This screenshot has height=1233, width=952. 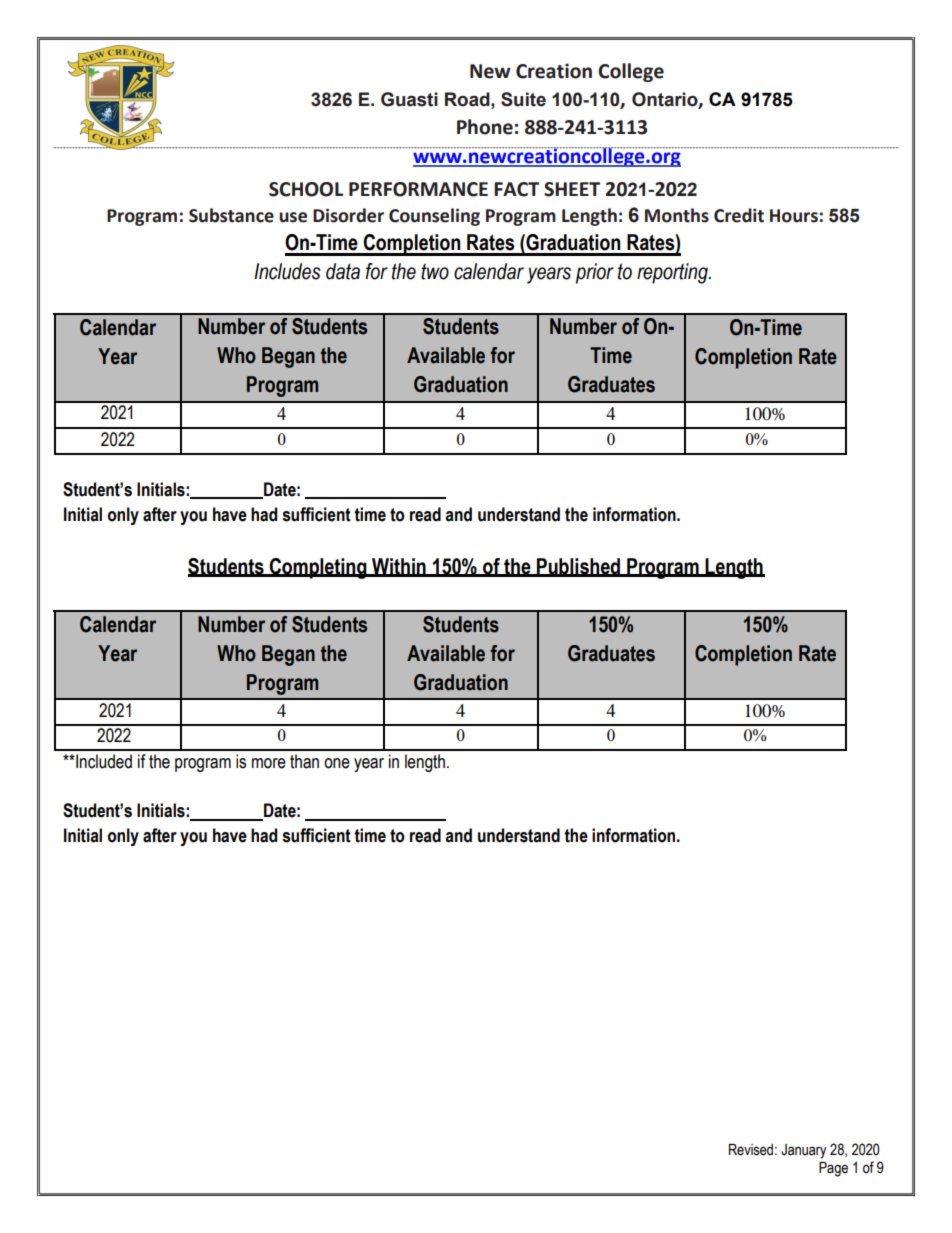 I want to click on January, so click(x=804, y=1151).
